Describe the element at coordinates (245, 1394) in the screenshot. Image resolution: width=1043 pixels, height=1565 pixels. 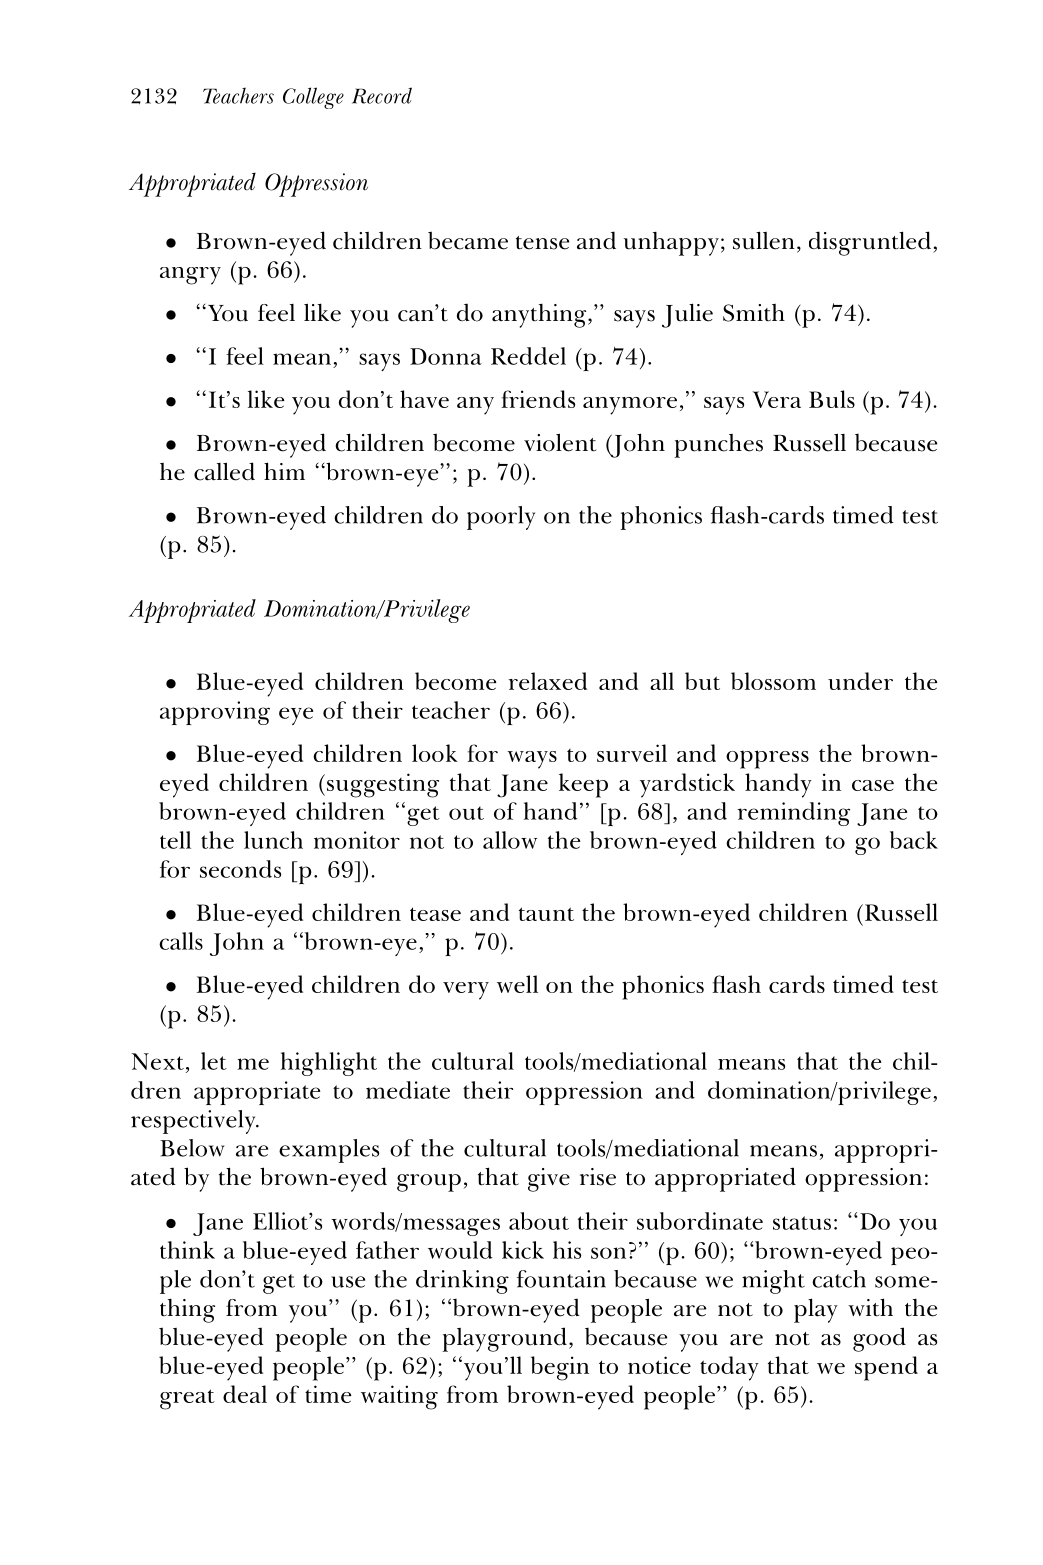
I see `deal` at that location.
